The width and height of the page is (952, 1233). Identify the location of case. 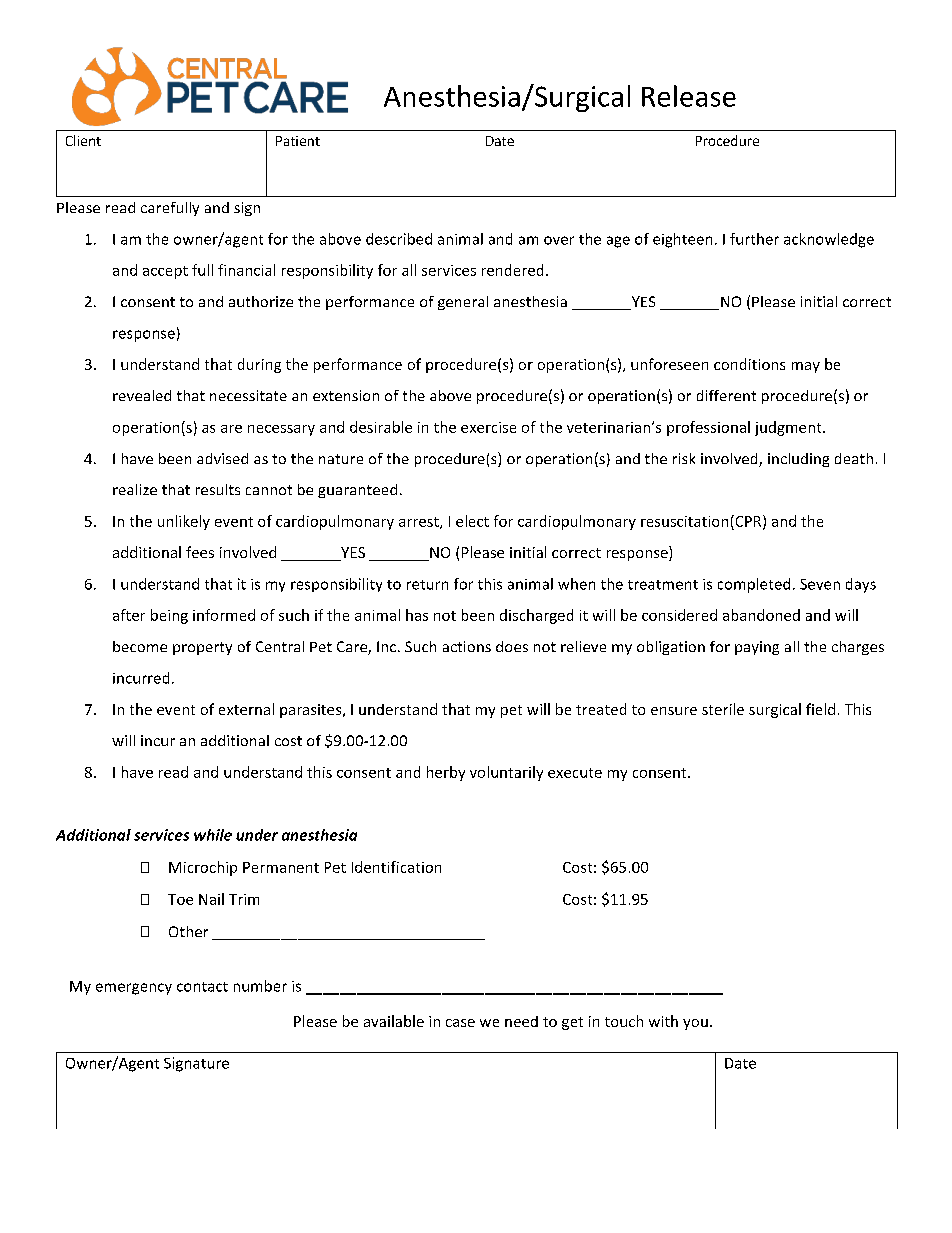
(460, 1023).
